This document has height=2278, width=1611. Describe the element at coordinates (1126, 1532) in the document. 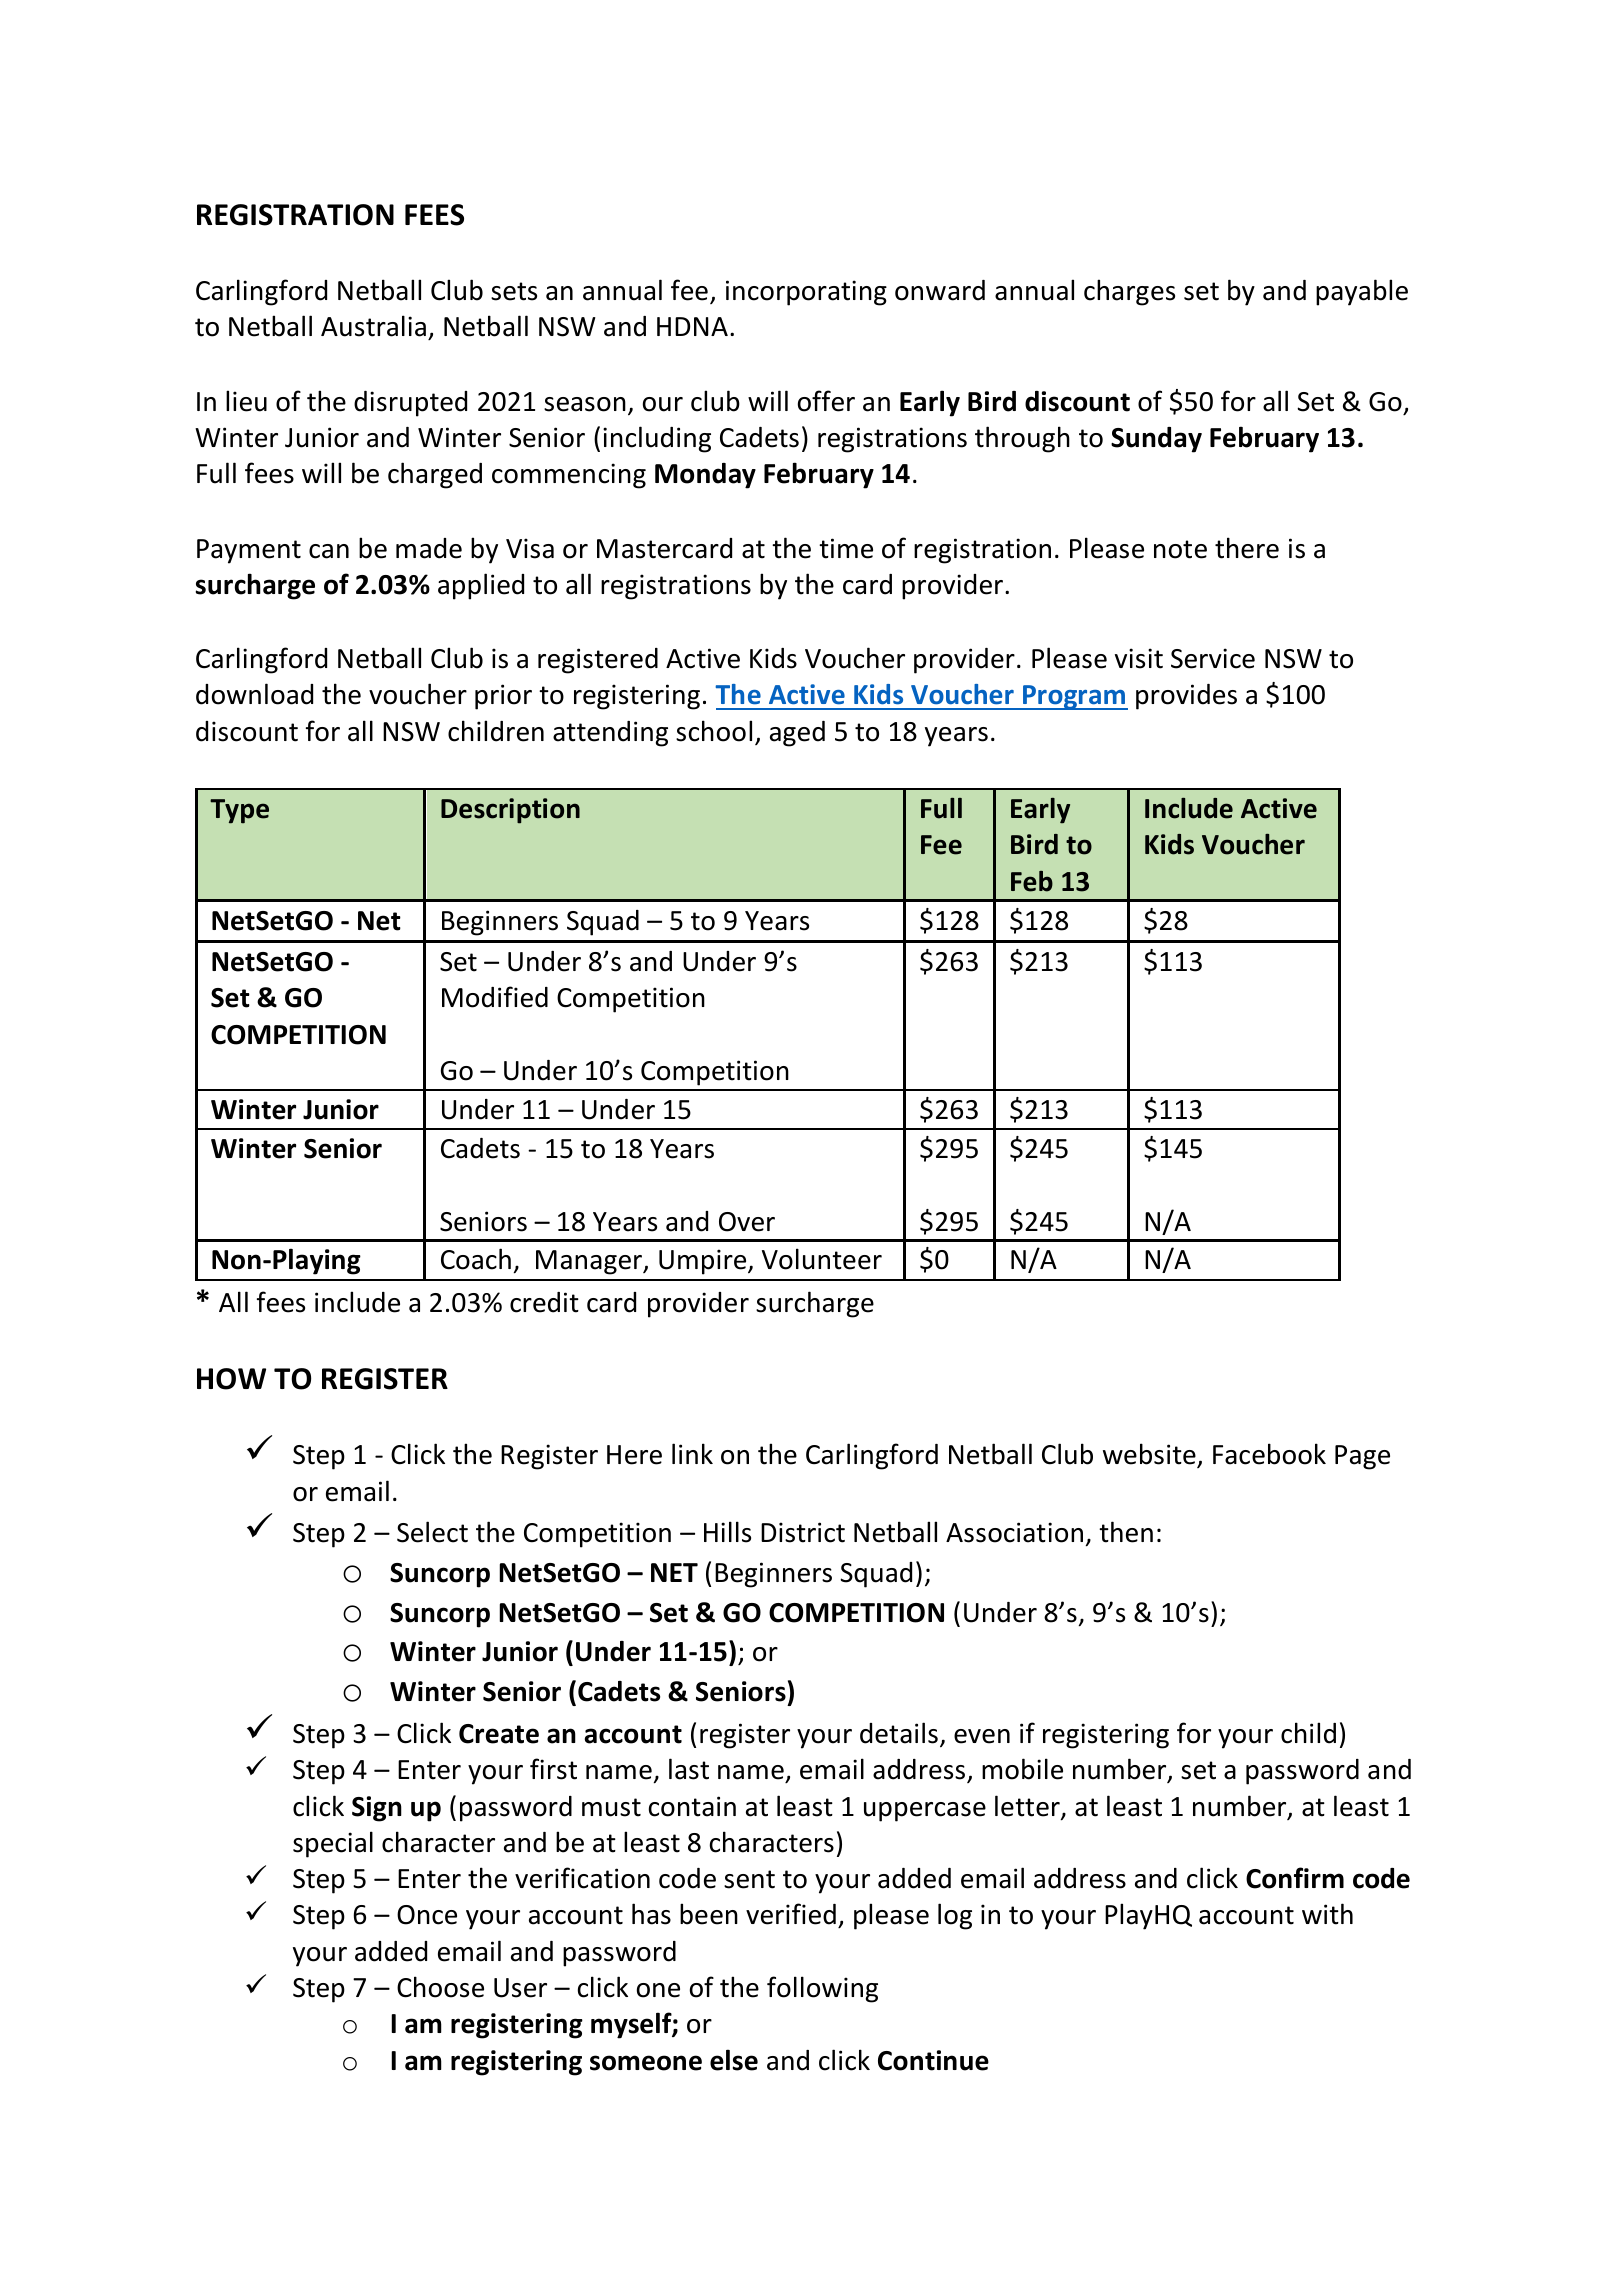

I see `then` at that location.
